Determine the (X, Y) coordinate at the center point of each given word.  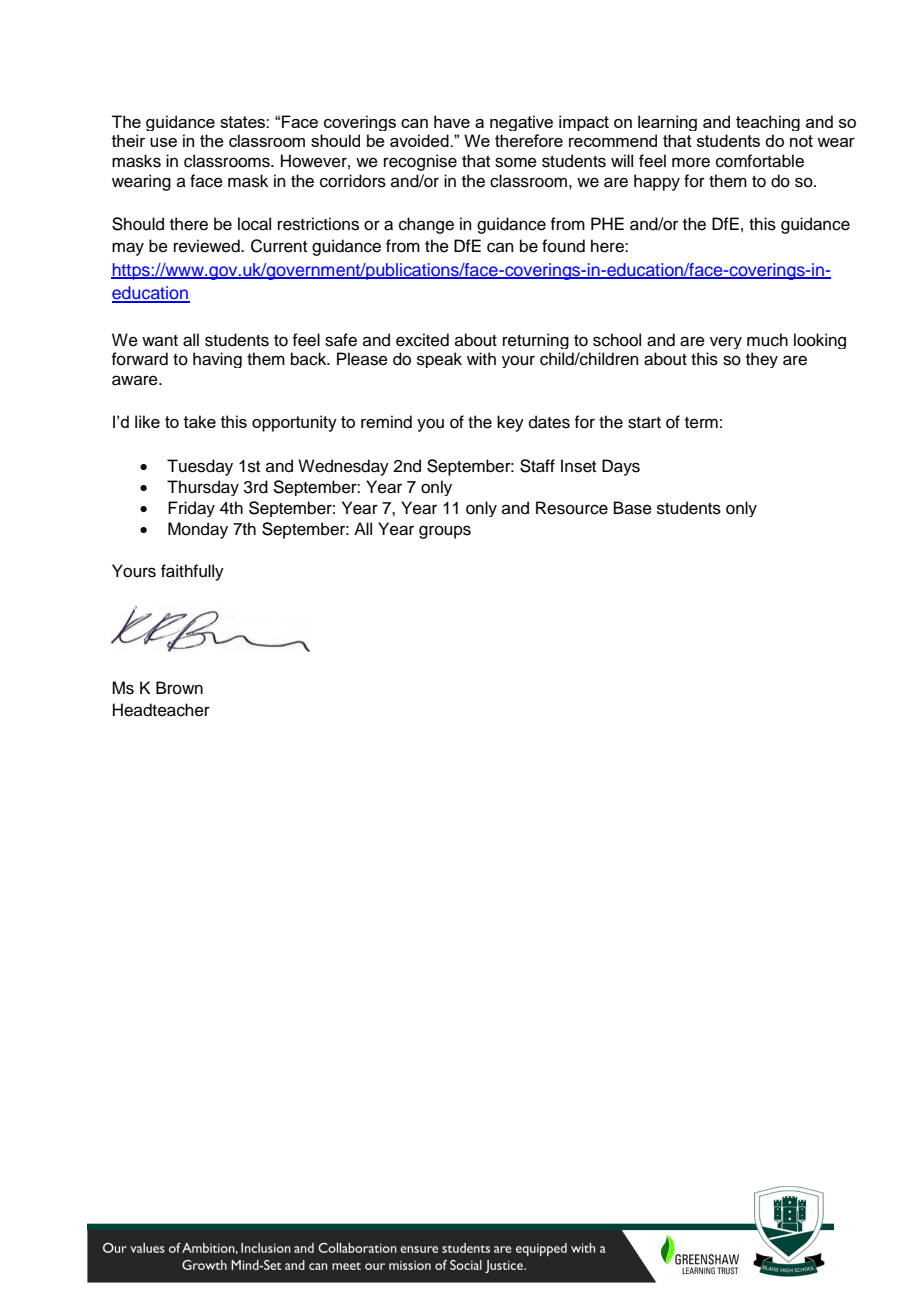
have (452, 121)
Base (633, 508)
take (200, 421)
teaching (768, 123)
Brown (179, 688)
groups (445, 532)
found (563, 246)
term (701, 423)
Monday (198, 530)
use (163, 142)
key (510, 423)
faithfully (192, 572)
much (767, 340)
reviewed (208, 246)
